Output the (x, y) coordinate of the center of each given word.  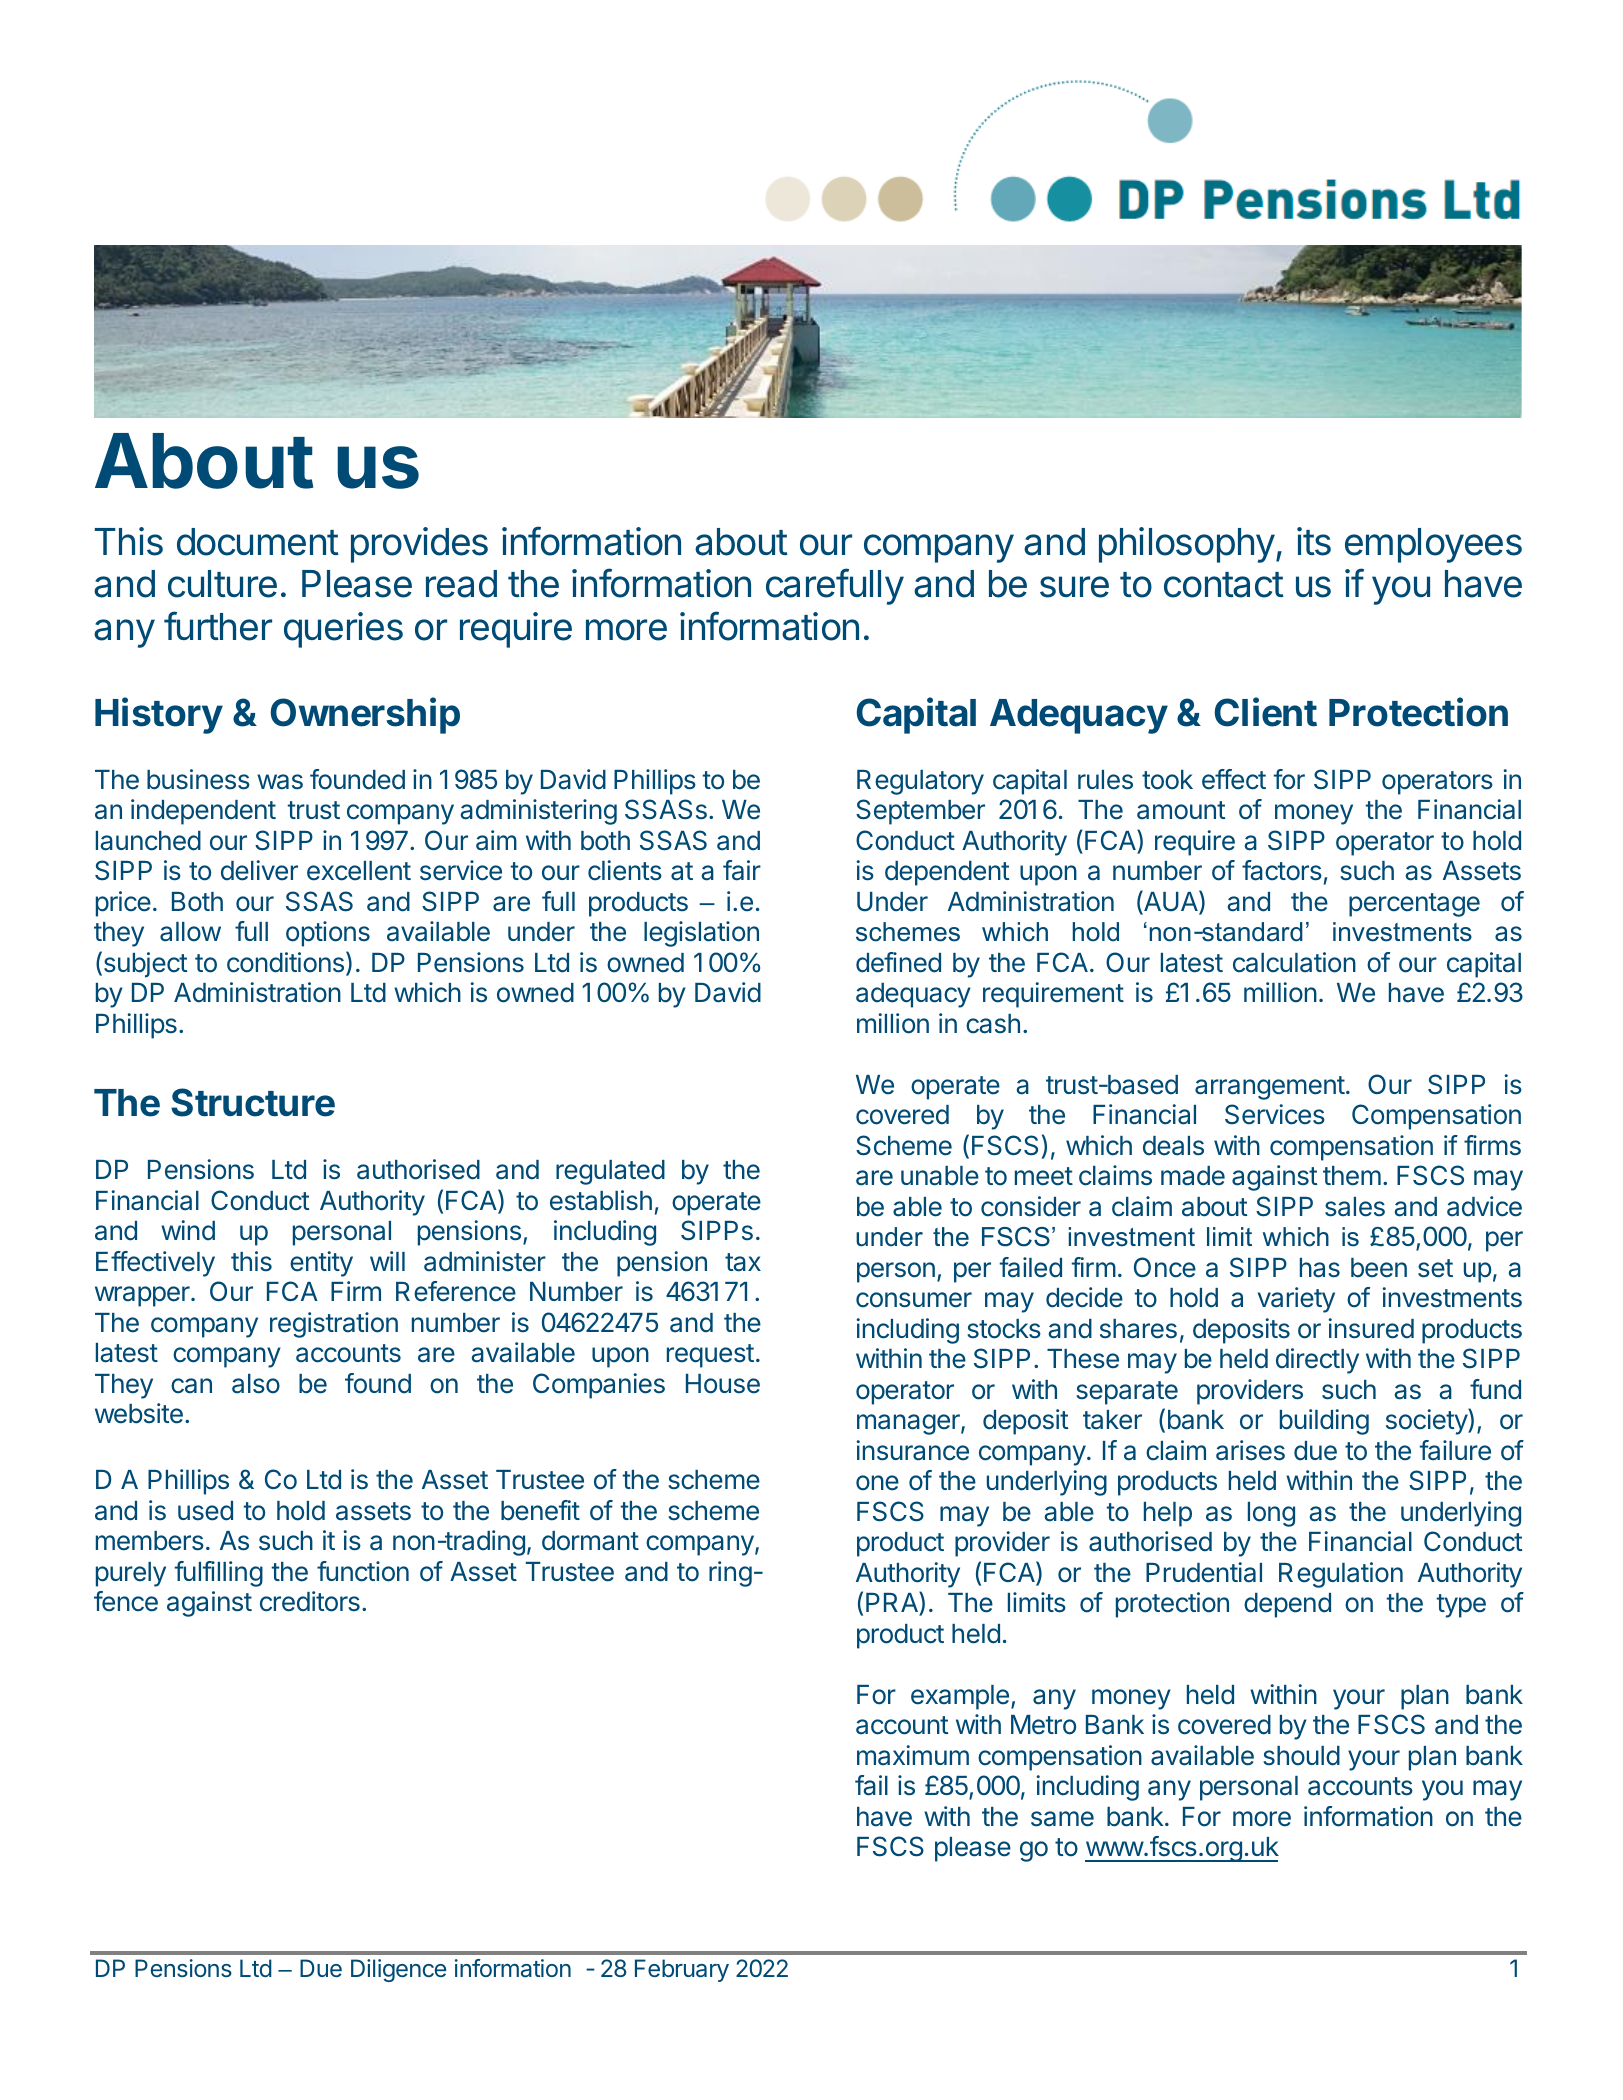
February (682, 1970)
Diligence (398, 1970)
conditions (285, 962)
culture (222, 584)
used (205, 1511)
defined (898, 962)
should (1301, 1756)
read (461, 584)
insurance (912, 1450)
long (1271, 1514)
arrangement (1270, 1088)
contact (1224, 585)
